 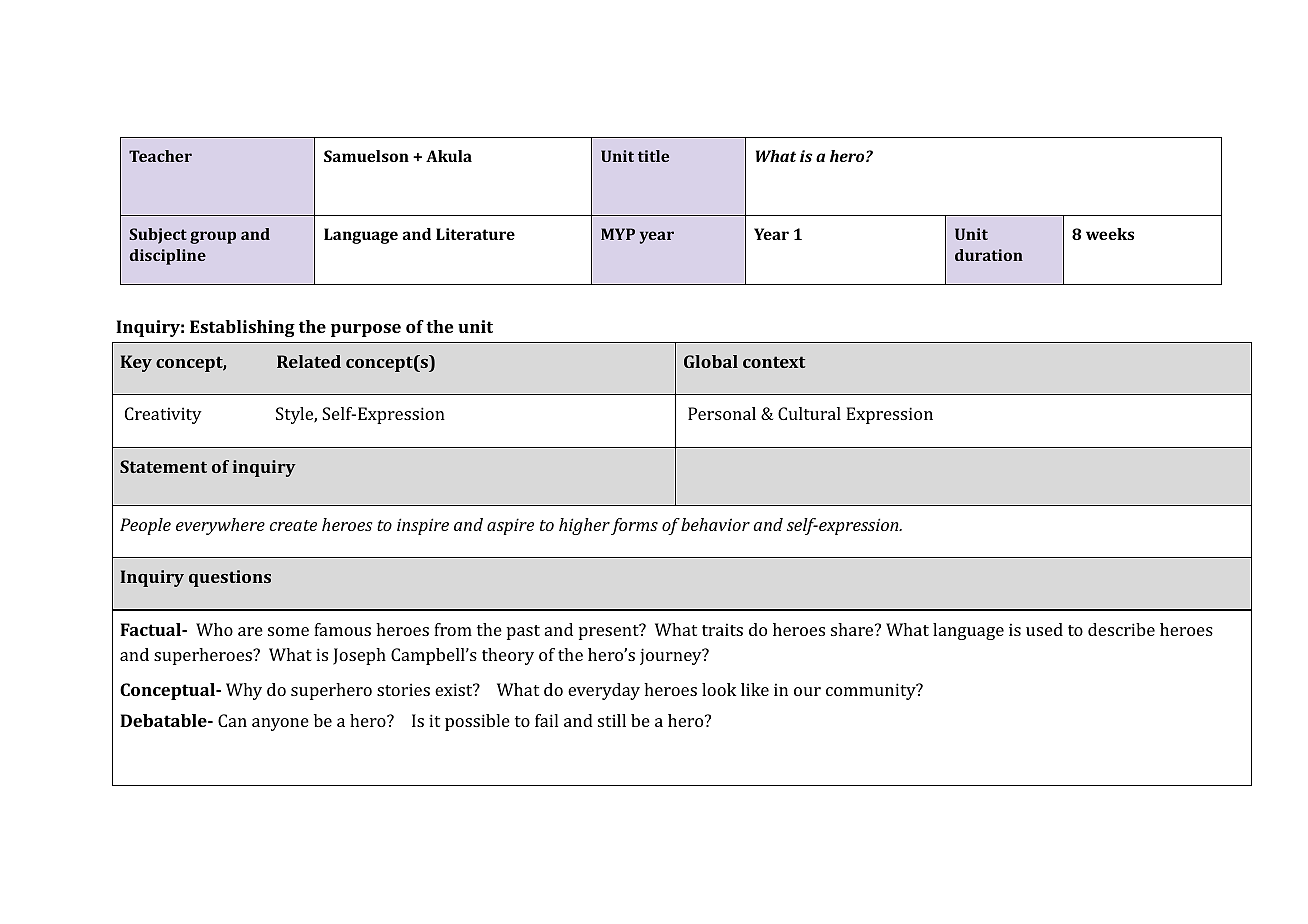 I want to click on Cultural, so click(x=809, y=413).
